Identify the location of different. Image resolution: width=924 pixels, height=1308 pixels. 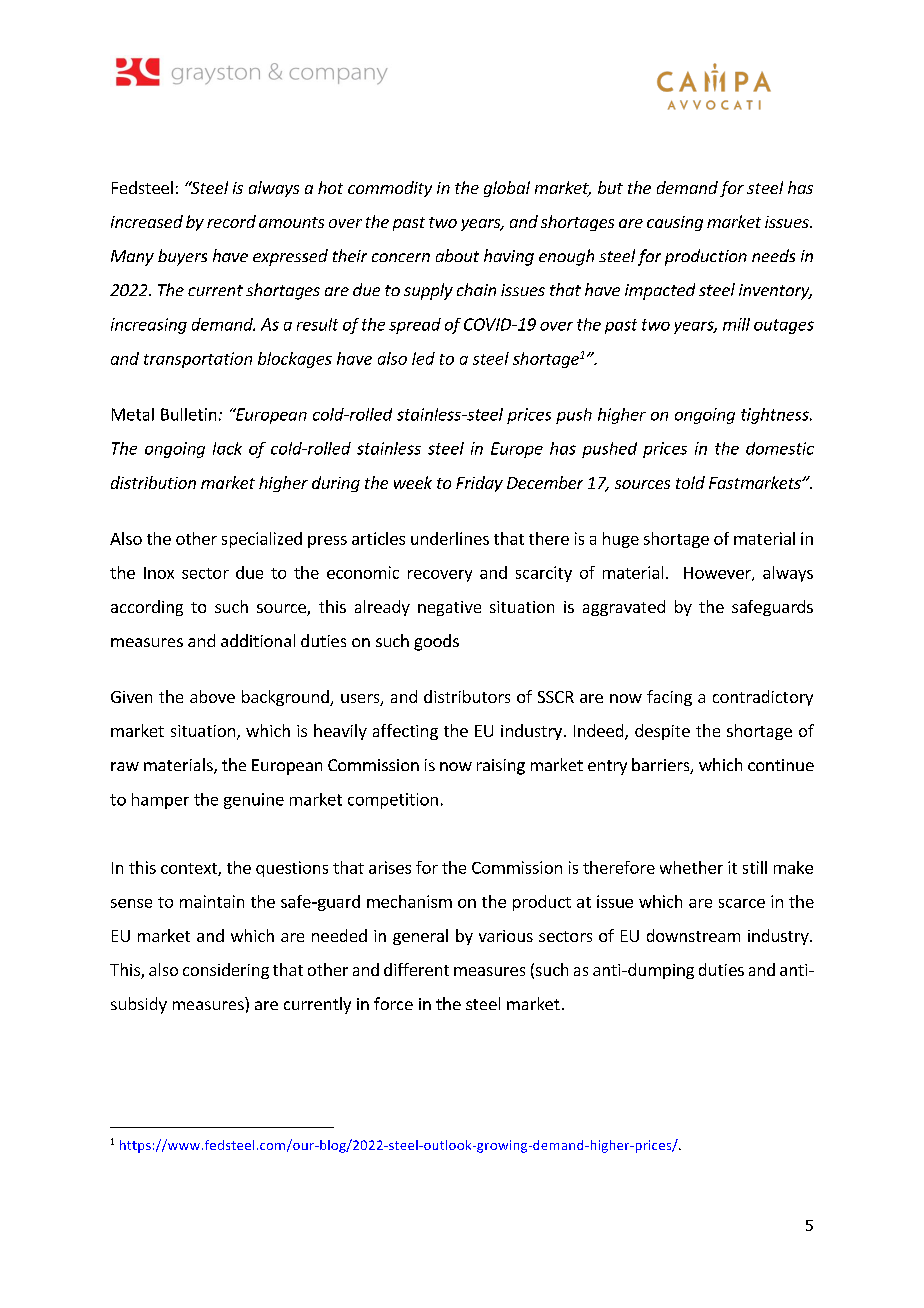
(416, 969).
